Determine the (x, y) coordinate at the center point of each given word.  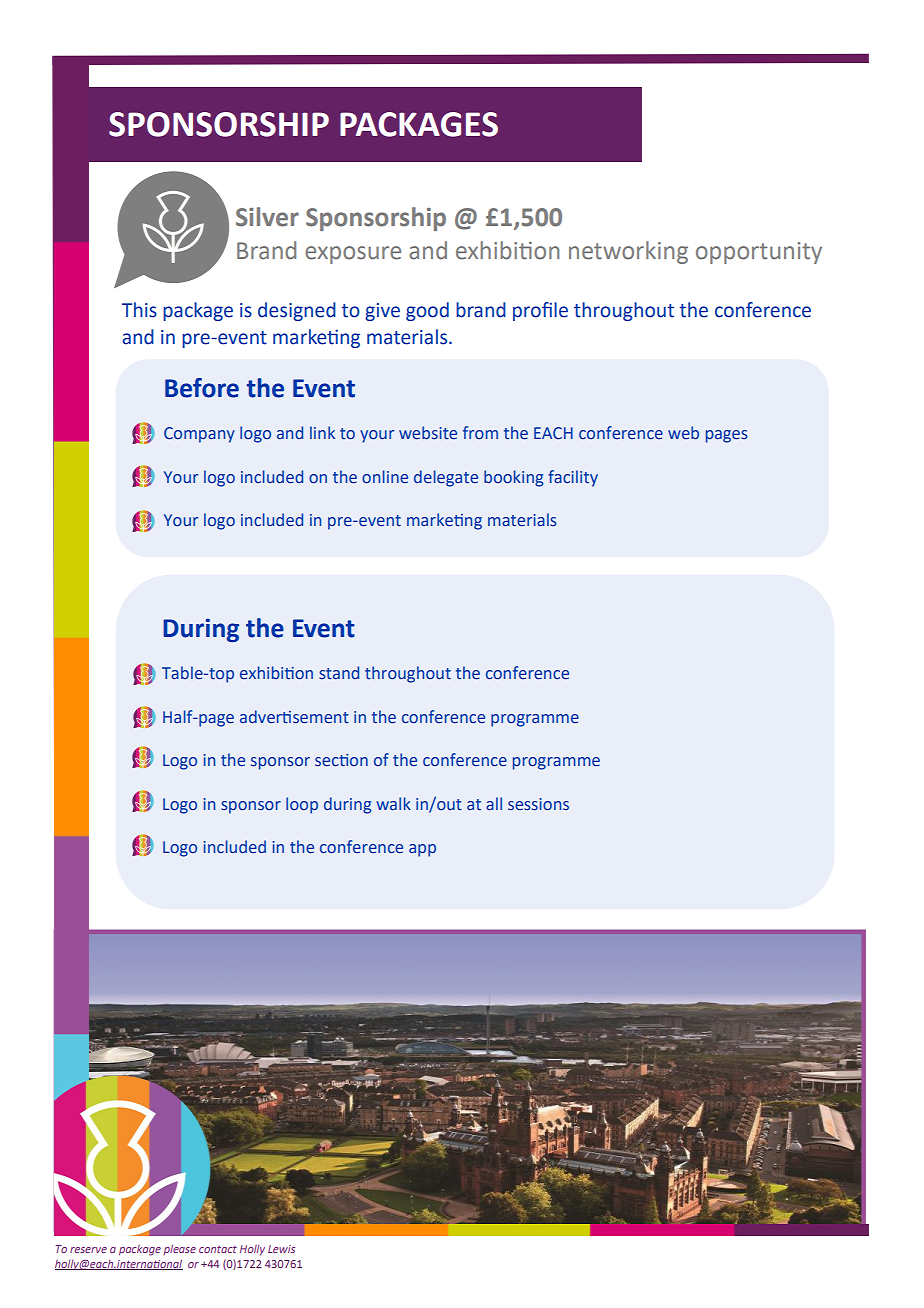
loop (302, 805)
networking (628, 252)
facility (573, 478)
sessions (538, 804)
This (139, 310)
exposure (353, 255)
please (179, 1249)
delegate (446, 478)
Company (199, 435)
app (422, 850)
